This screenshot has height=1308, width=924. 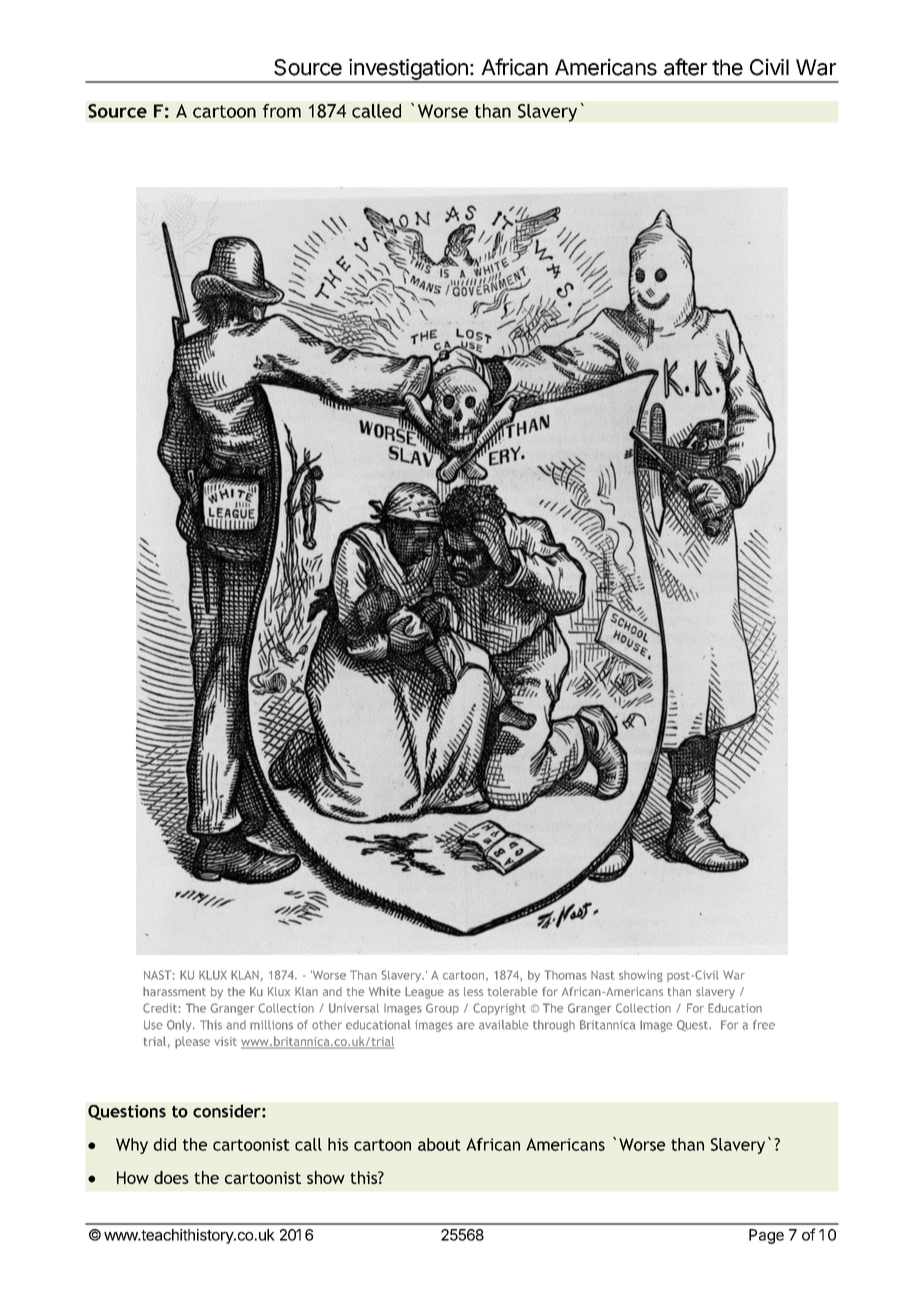 What do you see at coordinates (442, 1009) in the screenshot?
I see `Group` at bounding box center [442, 1009].
